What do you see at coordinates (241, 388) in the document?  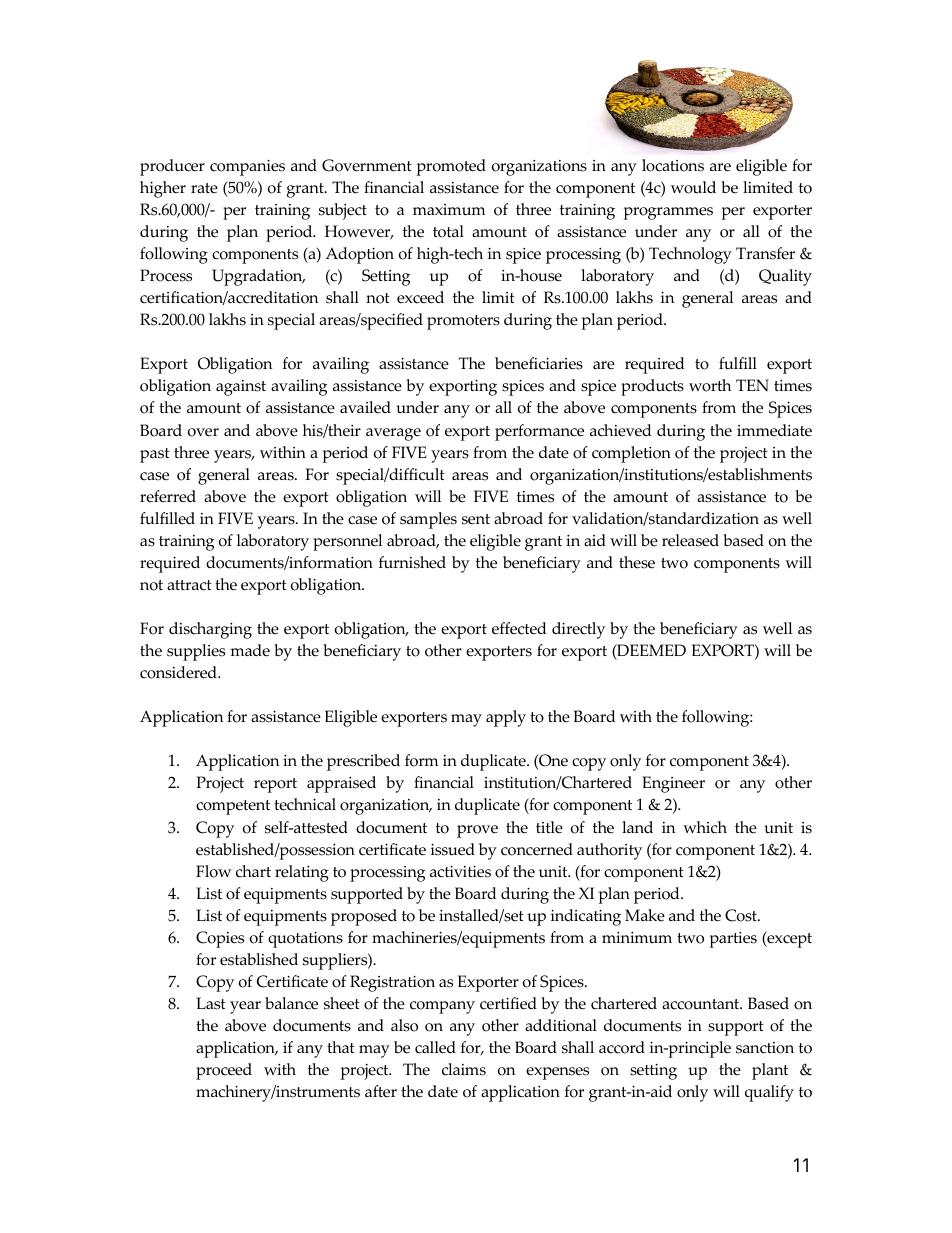 I see `against` at bounding box center [241, 388].
